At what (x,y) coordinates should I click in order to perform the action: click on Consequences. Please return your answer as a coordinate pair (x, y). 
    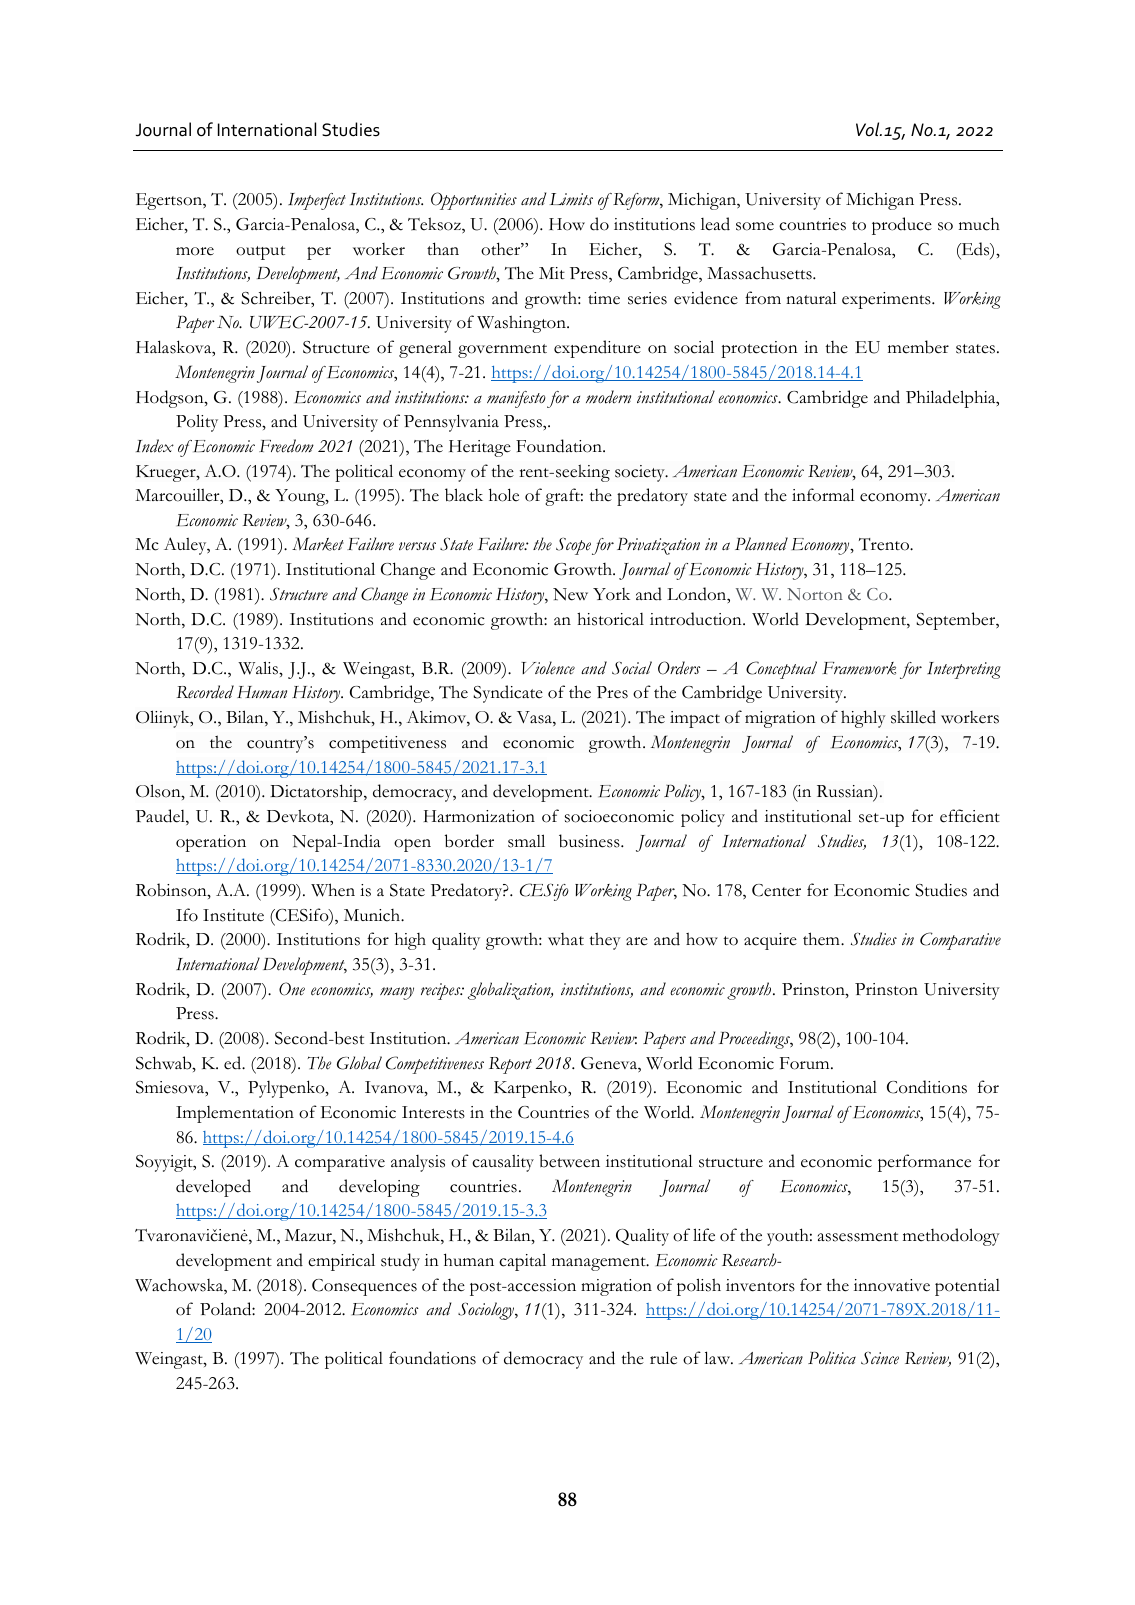
    Looking at the image, I should click on (364, 1287).
